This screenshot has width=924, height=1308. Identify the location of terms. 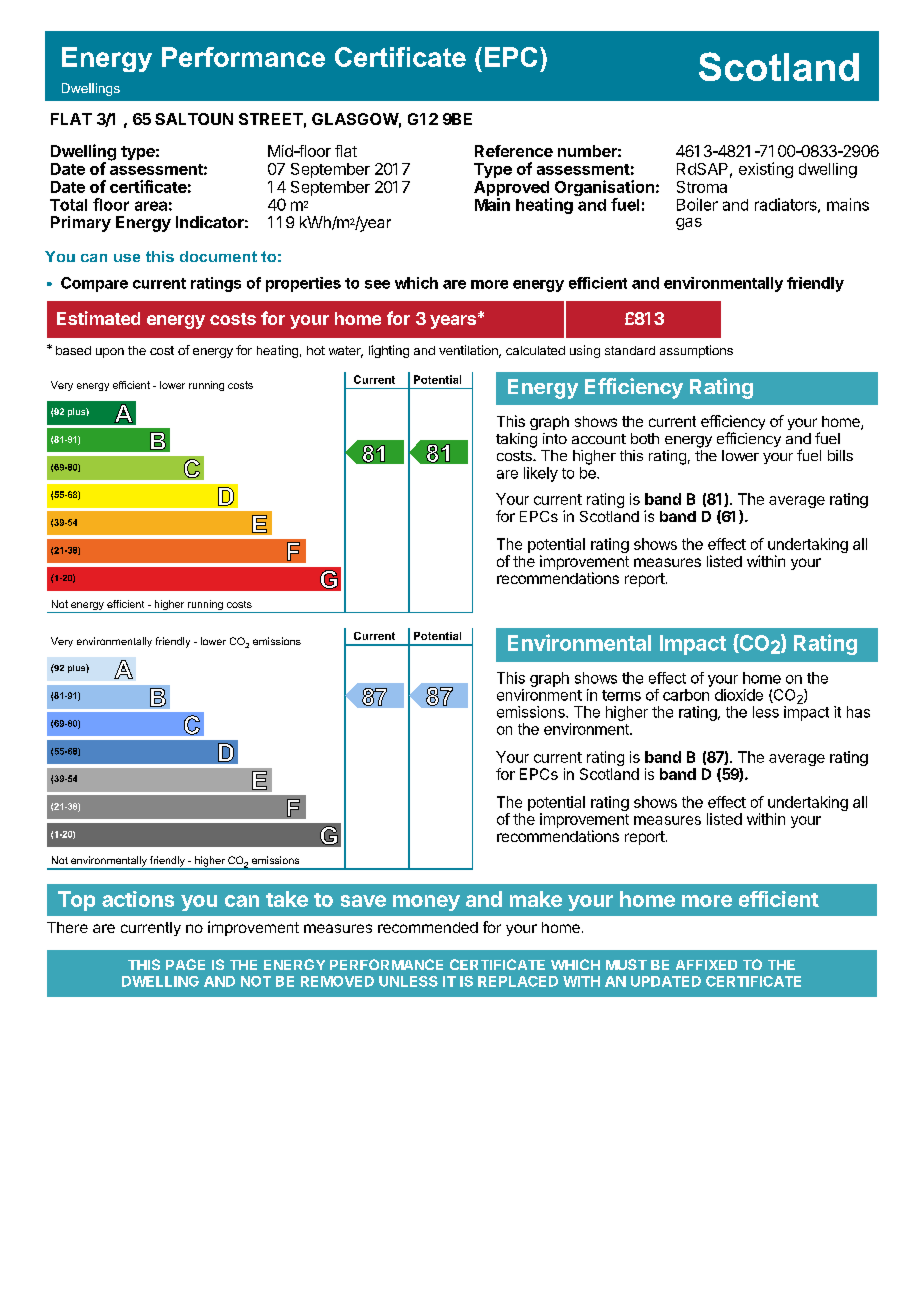
(621, 695).
